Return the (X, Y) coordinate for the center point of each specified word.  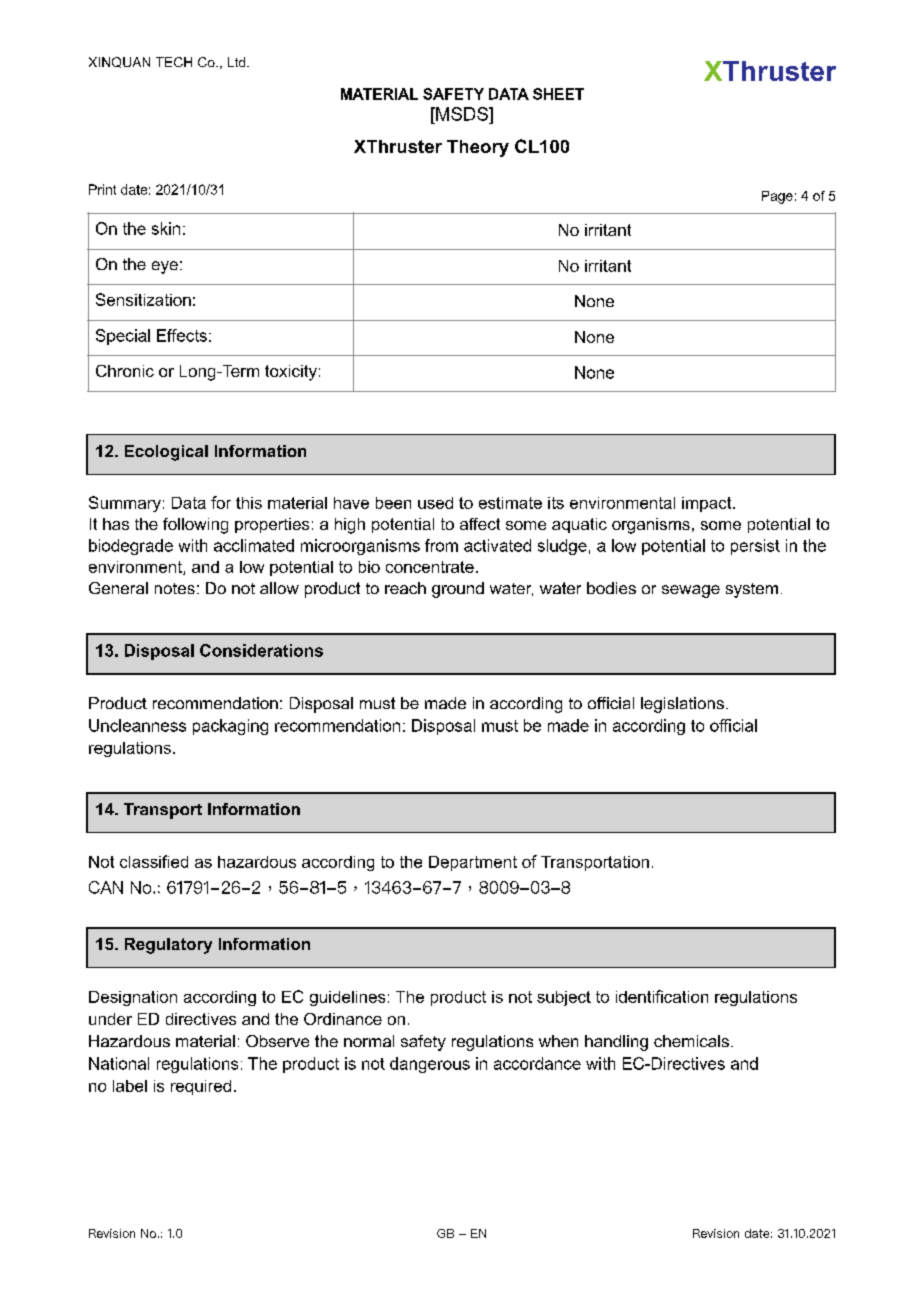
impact (708, 504)
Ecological (166, 453)
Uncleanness (137, 725)
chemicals (691, 1041)
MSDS (462, 114)
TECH (174, 62)
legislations (682, 705)
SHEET (558, 94)
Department (473, 863)
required (201, 1087)
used (435, 503)
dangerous (430, 1065)
